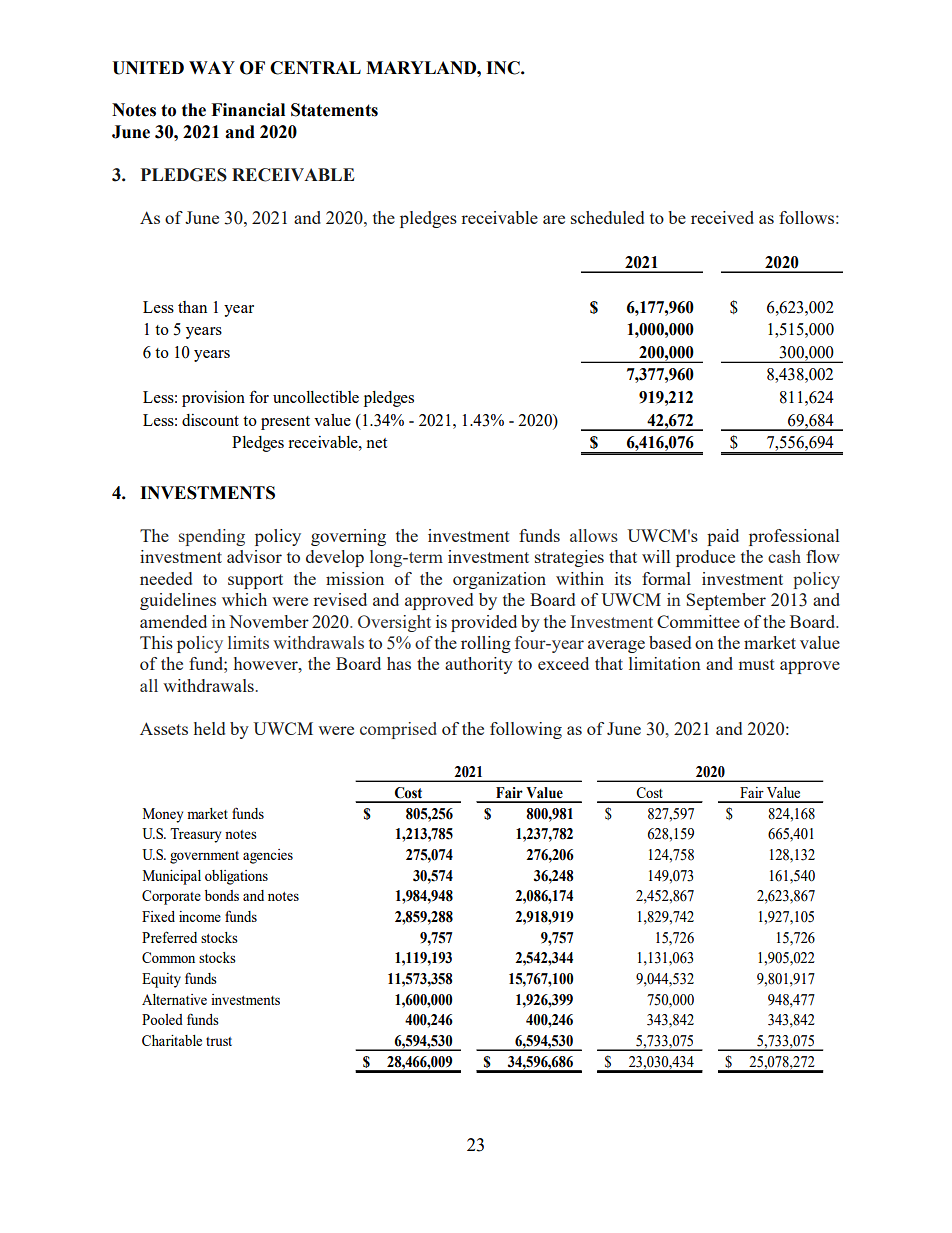 Image resolution: width=952 pixels, height=1233 pixels. I want to click on agencies, so click(268, 856).
